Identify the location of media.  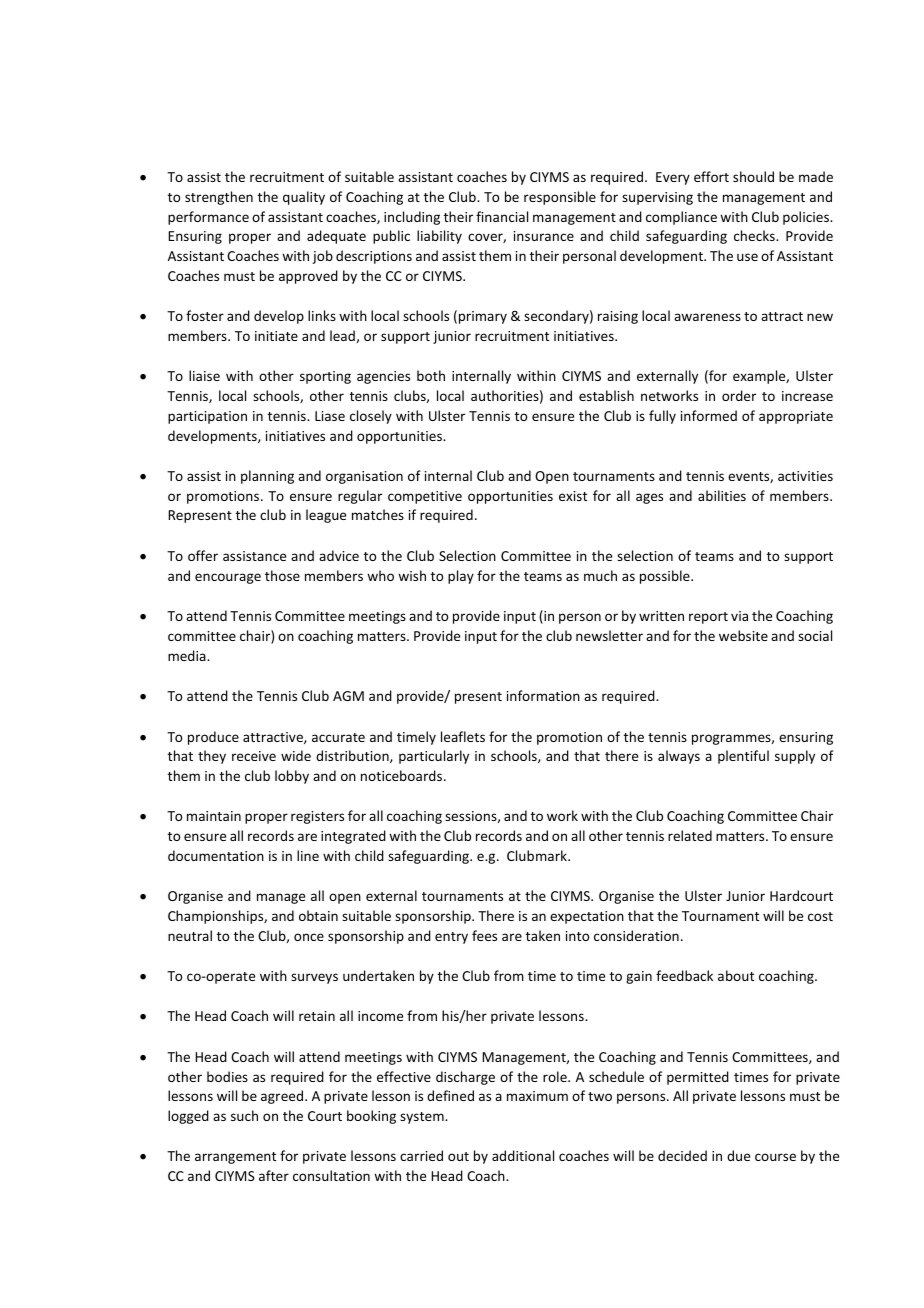
(188, 655).
